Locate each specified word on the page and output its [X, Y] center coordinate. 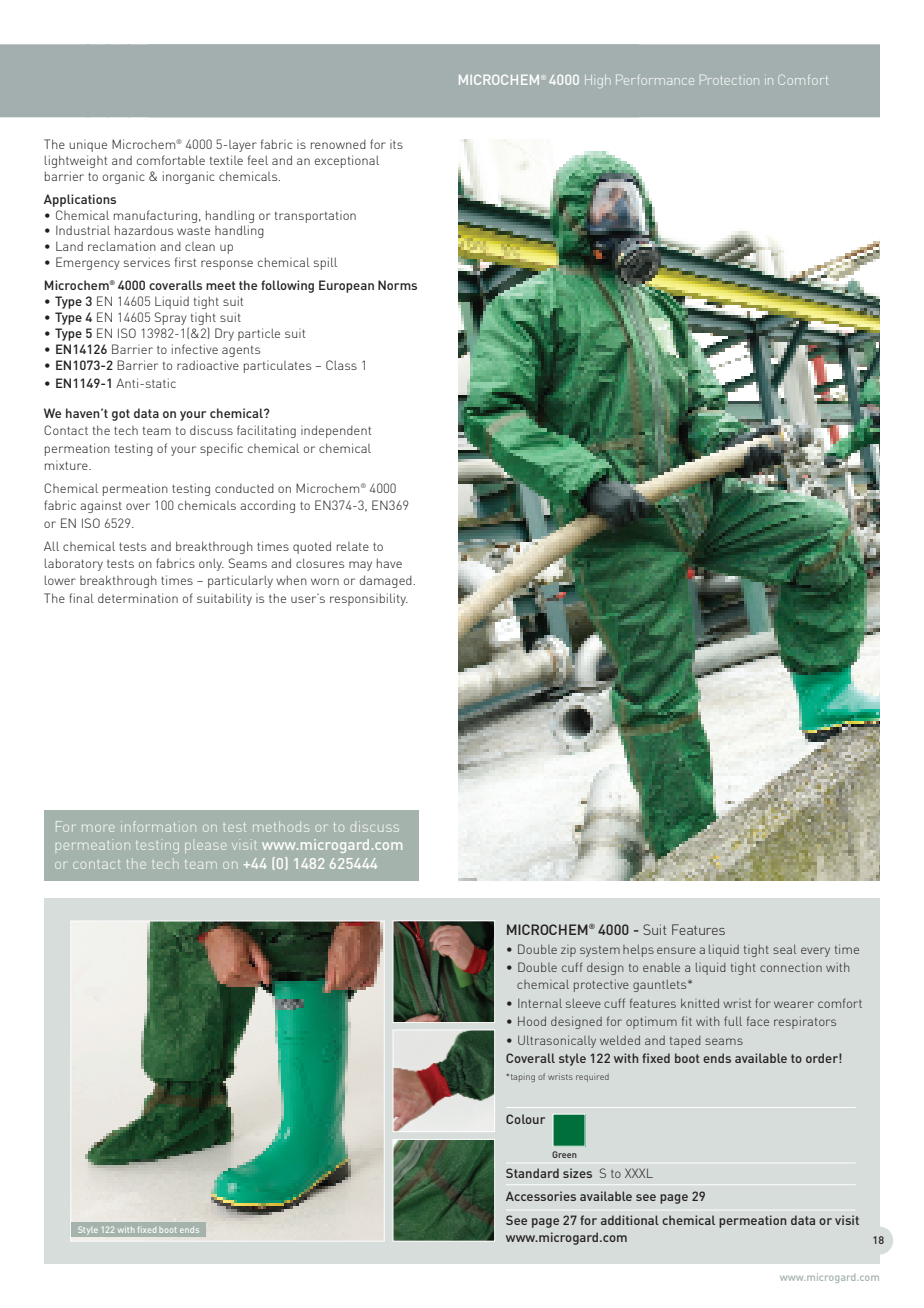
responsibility [369, 599]
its [396, 144]
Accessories [541, 1196]
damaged [386, 581]
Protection [729, 80]
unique [88, 146]
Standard [532, 1173]
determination [138, 598]
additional [630, 1220]
